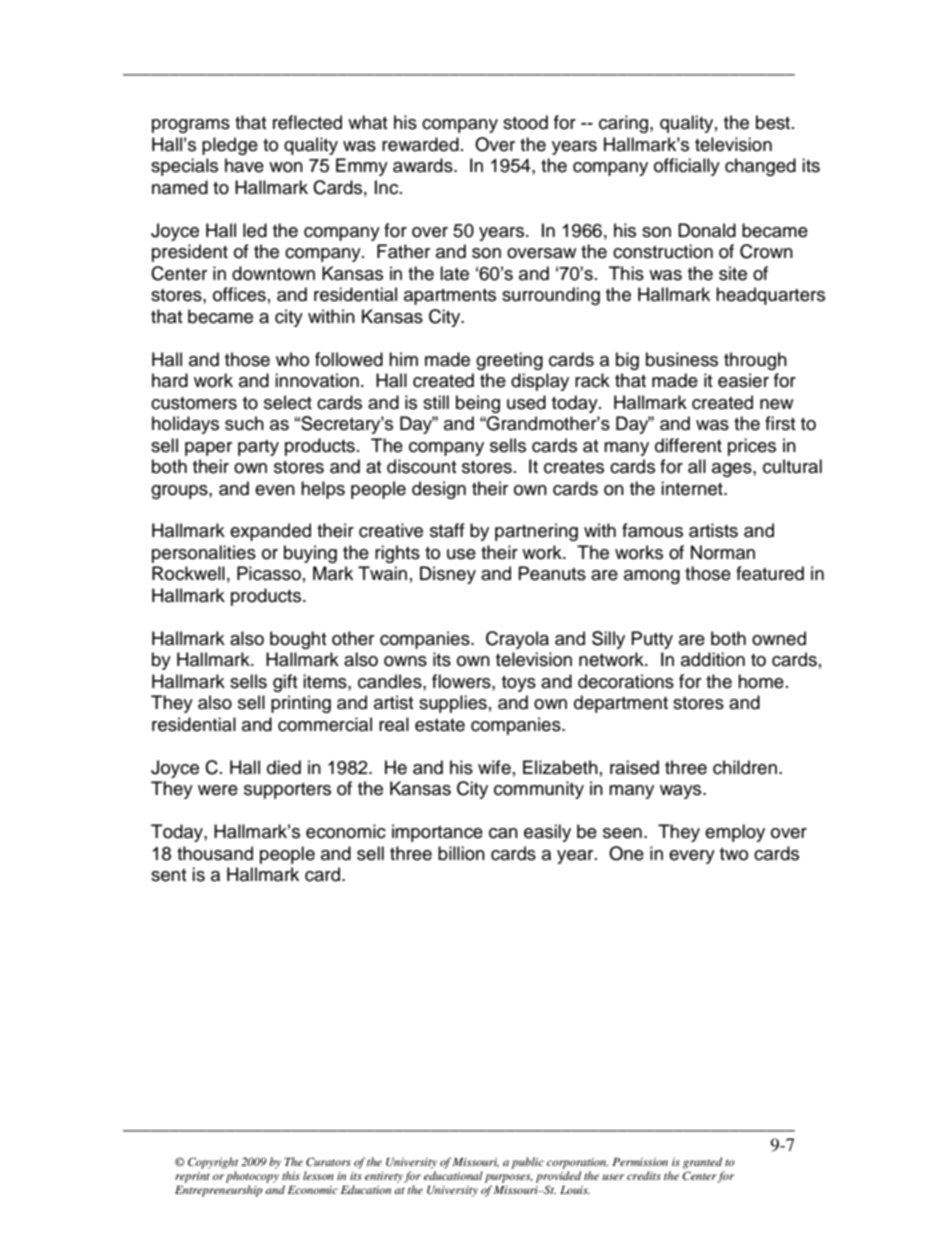  I want to click on easier, so click(743, 380).
